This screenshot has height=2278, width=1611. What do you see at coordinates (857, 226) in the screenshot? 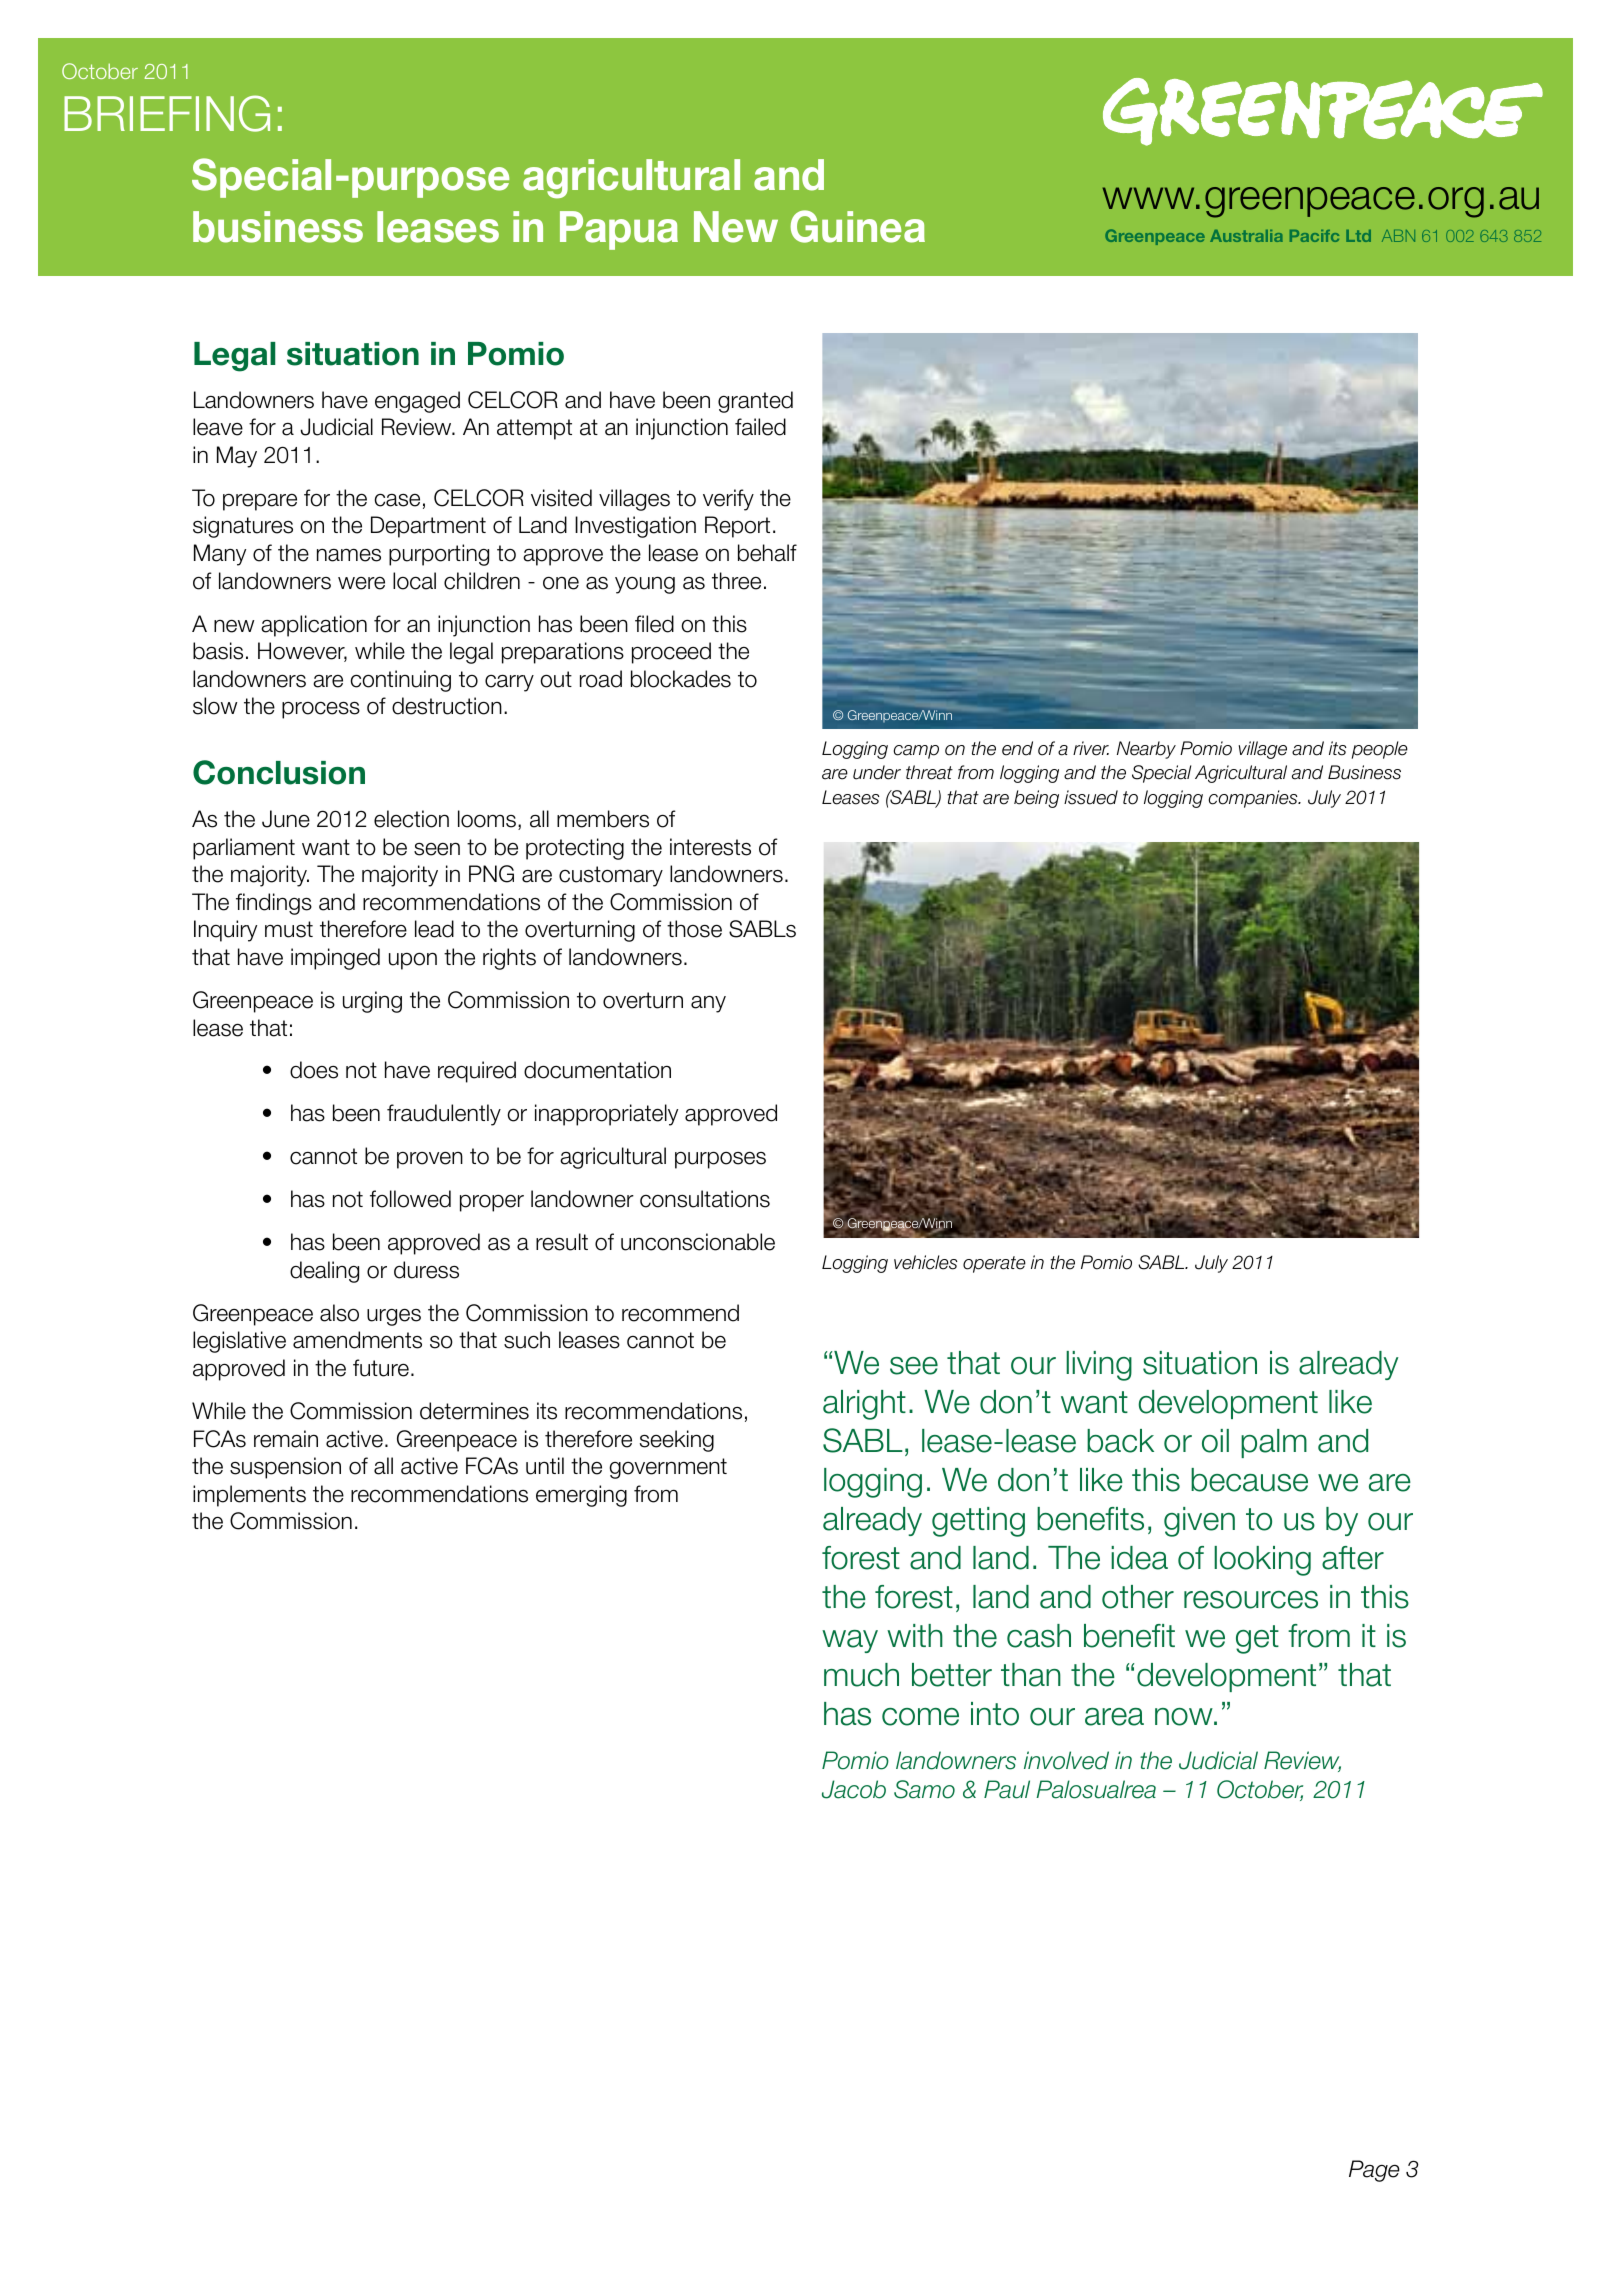
I see `Guinea` at bounding box center [857, 226].
